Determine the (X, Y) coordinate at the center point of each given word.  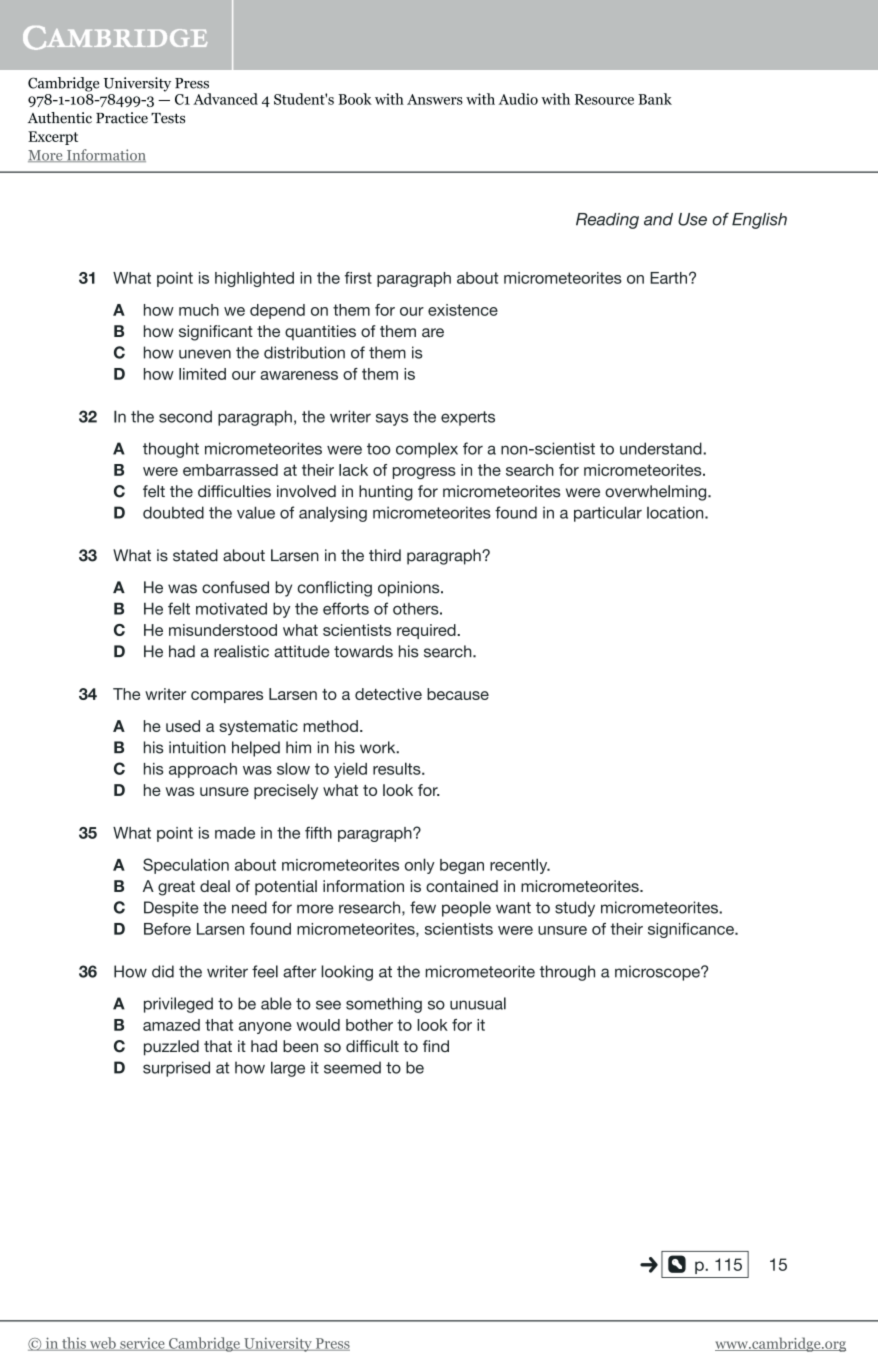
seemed (352, 1067)
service (142, 1344)
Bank (655, 99)
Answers (435, 99)
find (436, 1046)
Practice (122, 118)
